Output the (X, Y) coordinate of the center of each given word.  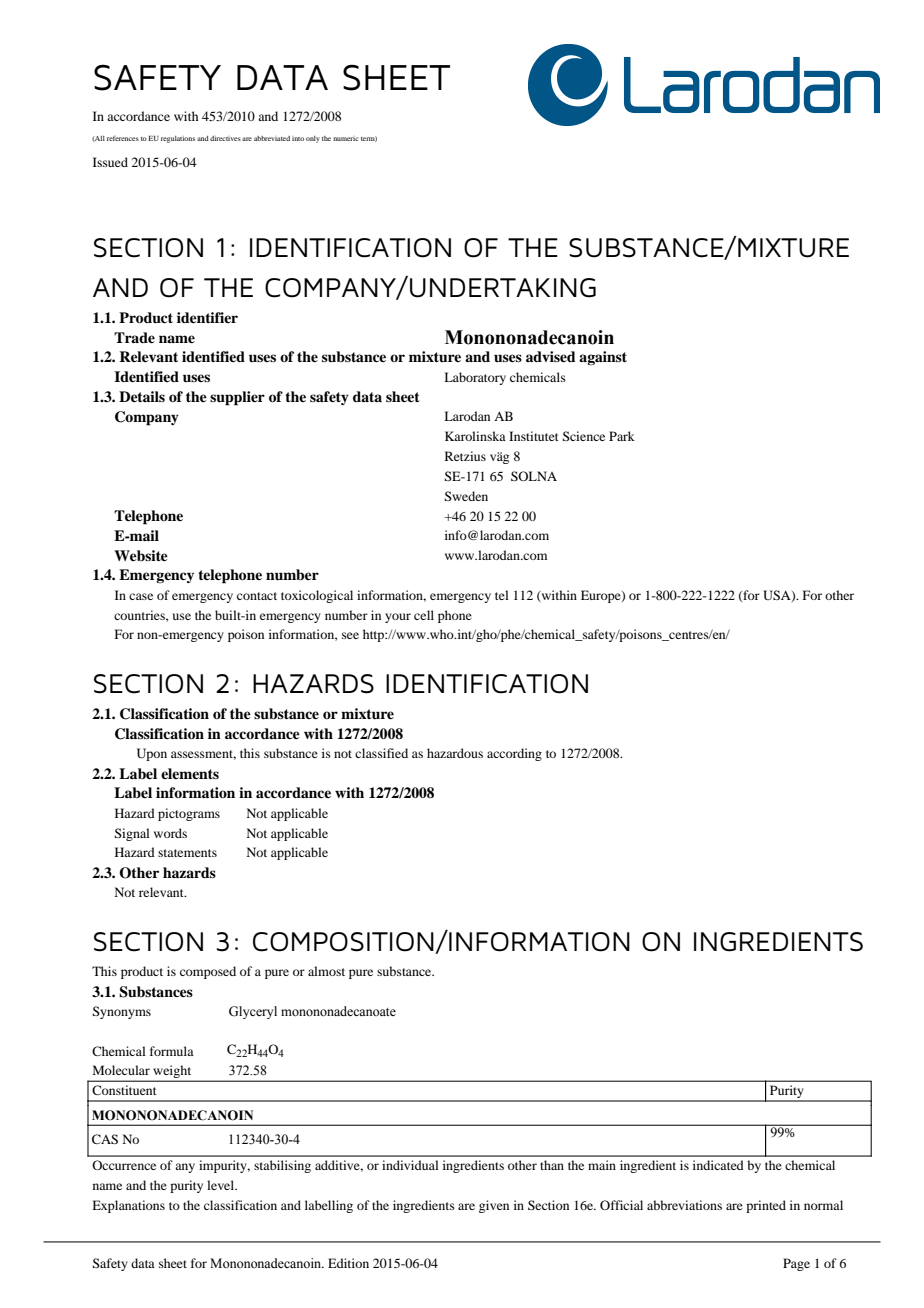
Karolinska (475, 436)
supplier (237, 398)
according (514, 754)
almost (326, 971)
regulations (178, 139)
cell (424, 615)
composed (208, 972)
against (603, 358)
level (222, 1185)
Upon (152, 754)
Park (622, 436)
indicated (718, 1165)
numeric (346, 139)
